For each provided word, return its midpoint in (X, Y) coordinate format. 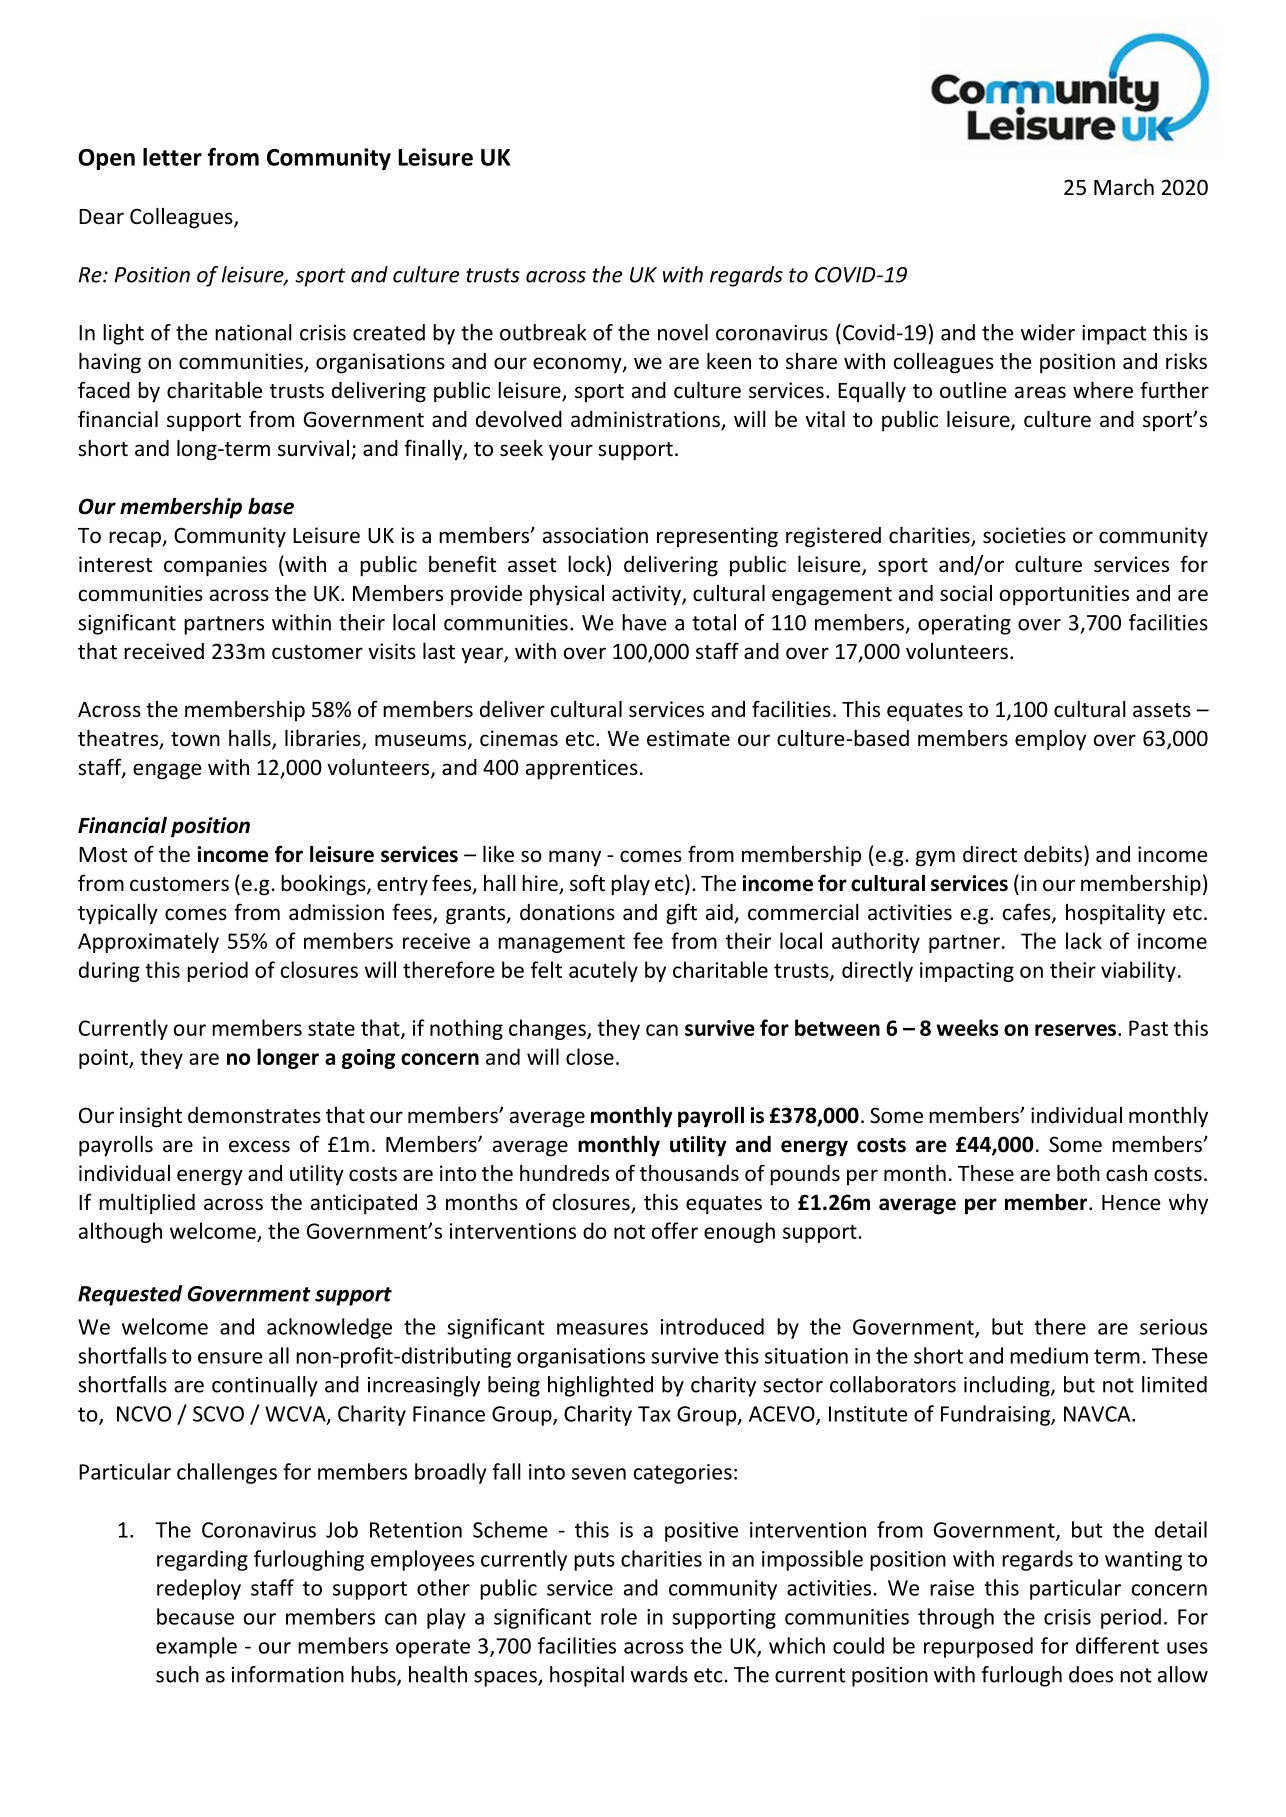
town (195, 739)
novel (683, 332)
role (619, 1616)
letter (172, 157)
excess (259, 1146)
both (1078, 1173)
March (1124, 187)
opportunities (1064, 595)
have (644, 622)
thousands (689, 1173)
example (196, 1647)
